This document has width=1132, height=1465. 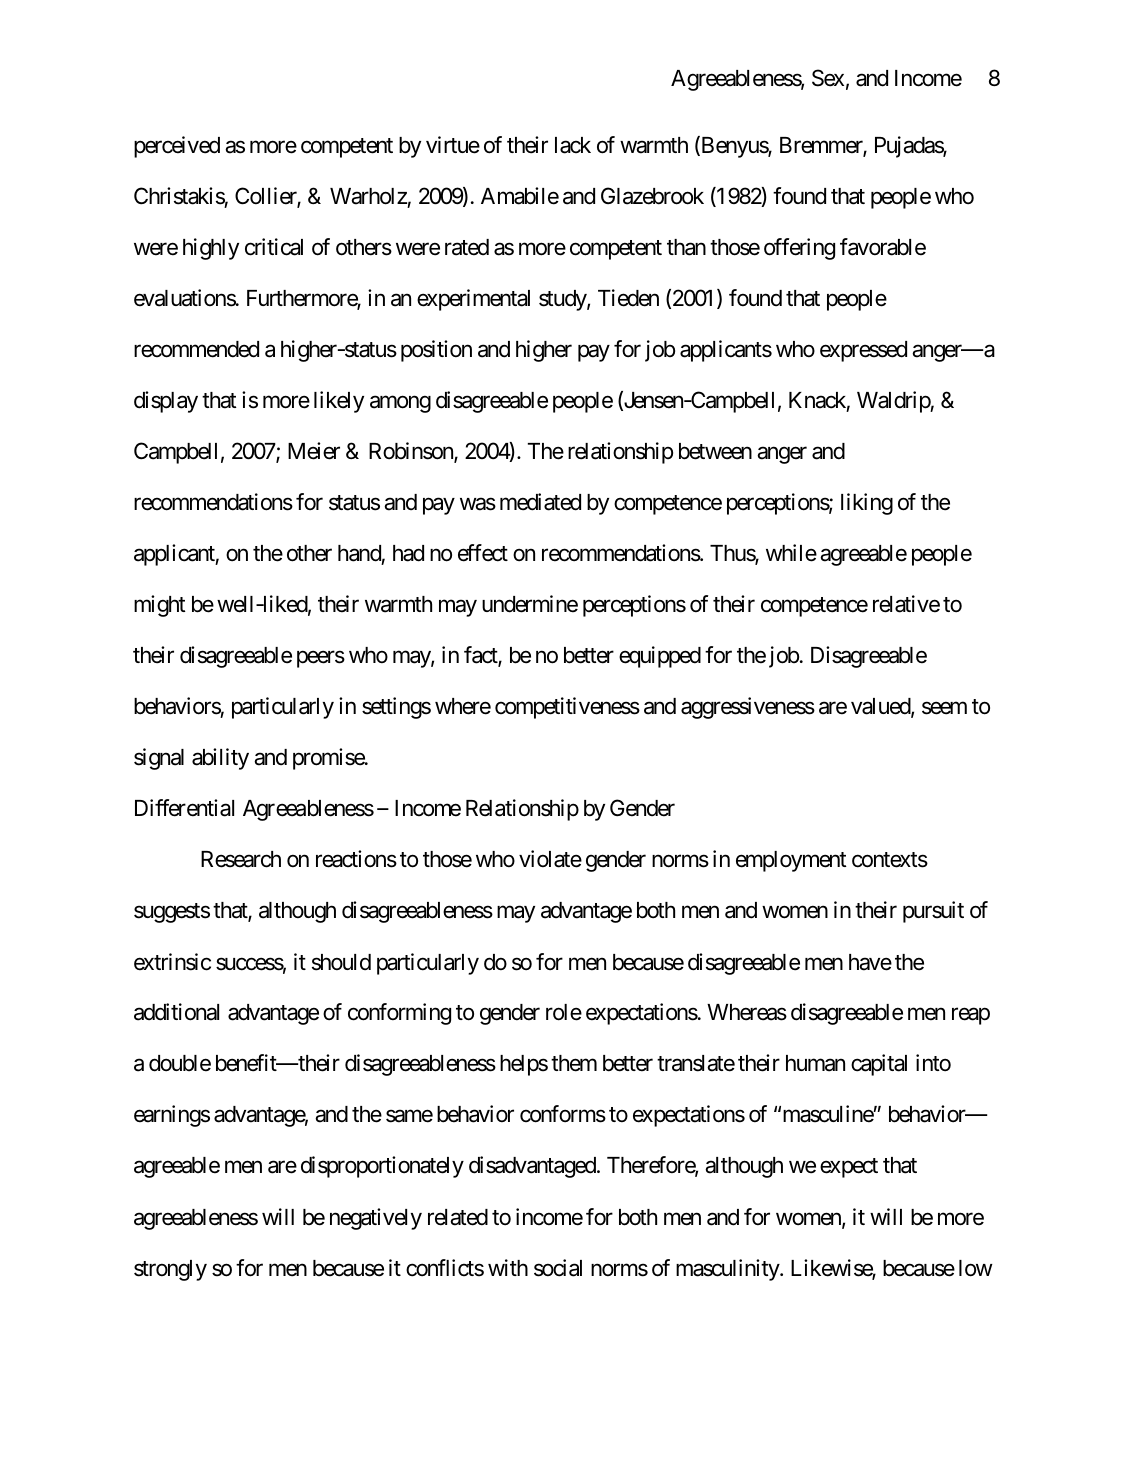 What do you see at coordinates (715, 451) in the document?
I see `between` at bounding box center [715, 451].
